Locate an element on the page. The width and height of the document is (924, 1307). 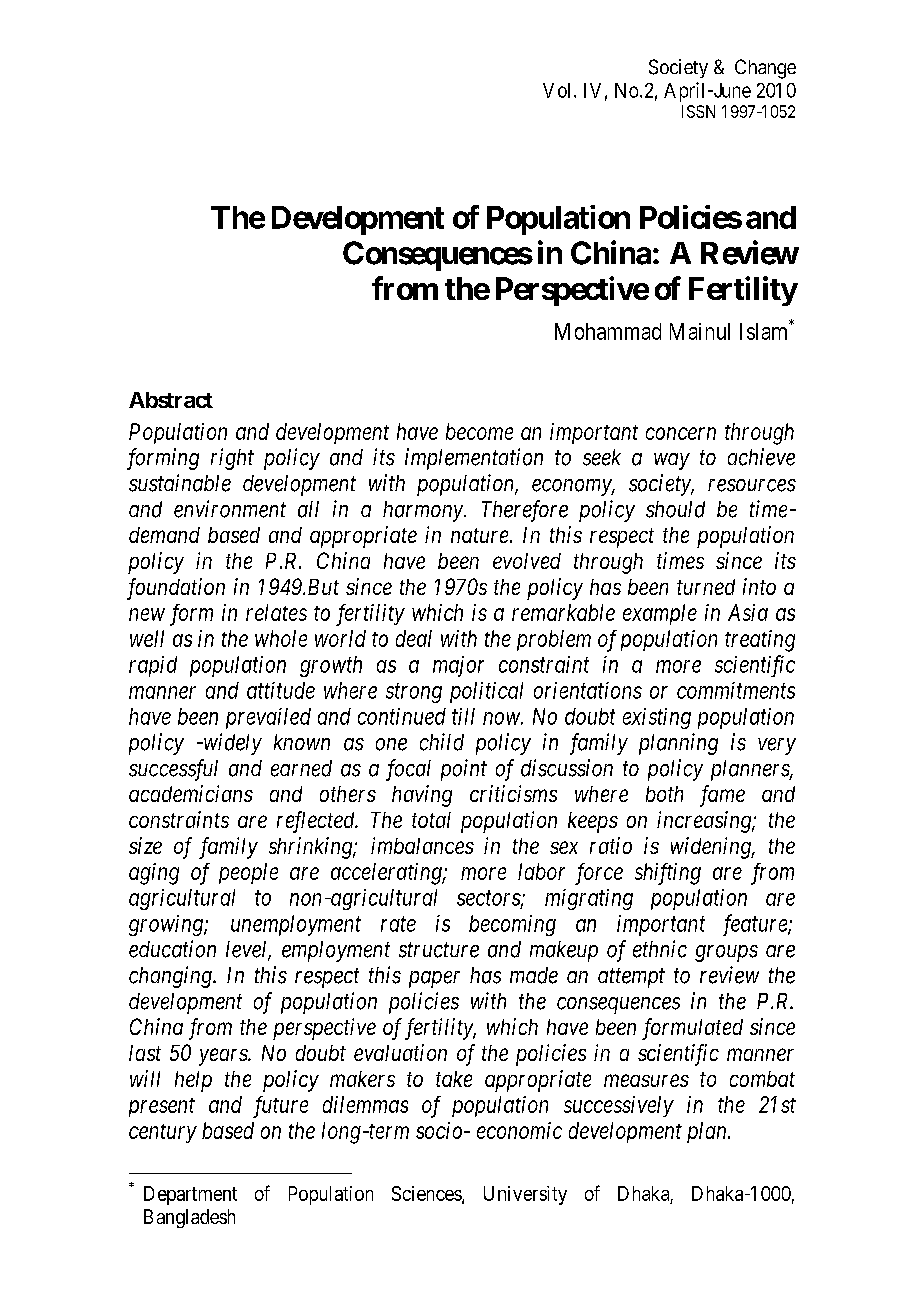
Change is located at coordinates (765, 69).
